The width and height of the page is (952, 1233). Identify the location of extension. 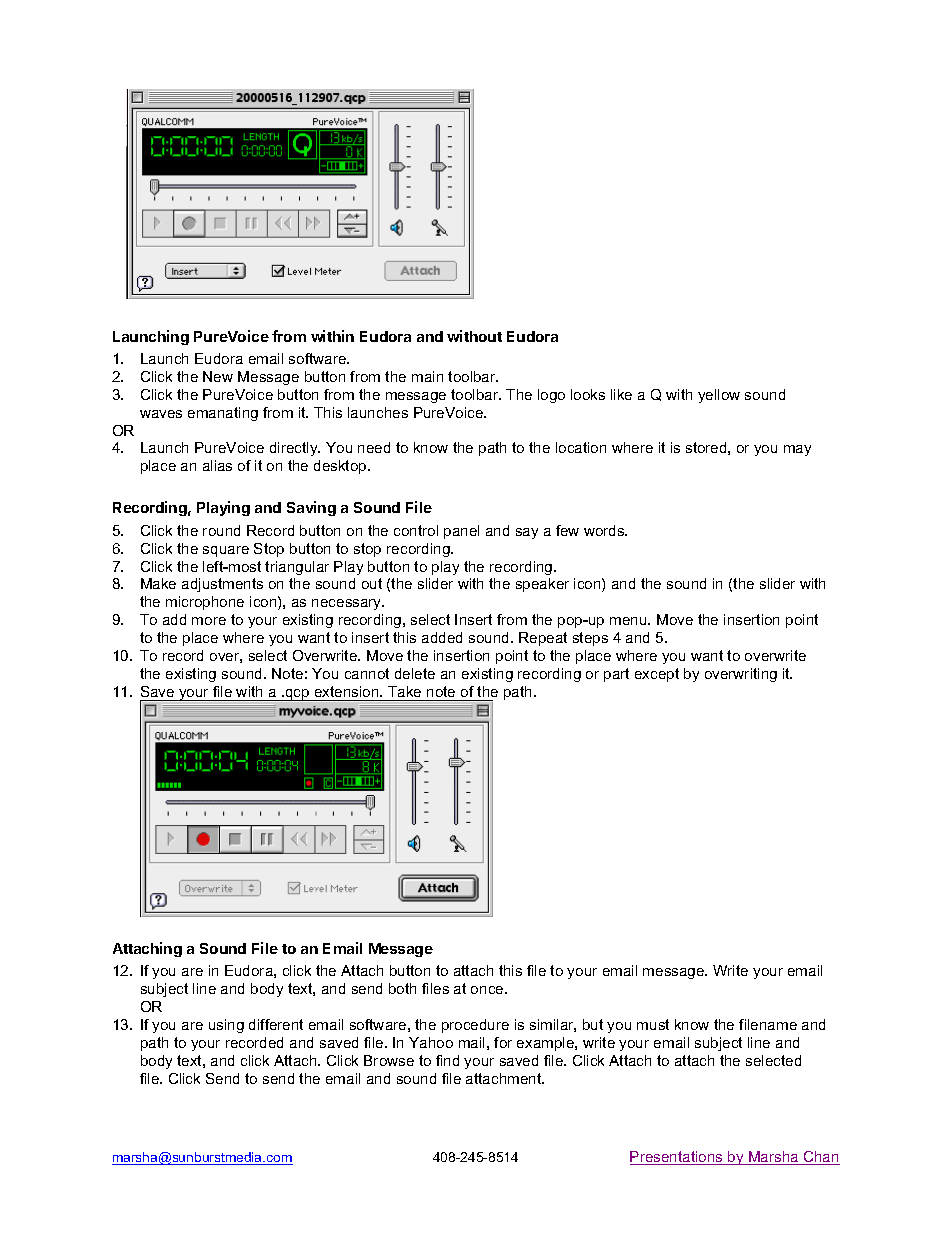
(348, 691).
